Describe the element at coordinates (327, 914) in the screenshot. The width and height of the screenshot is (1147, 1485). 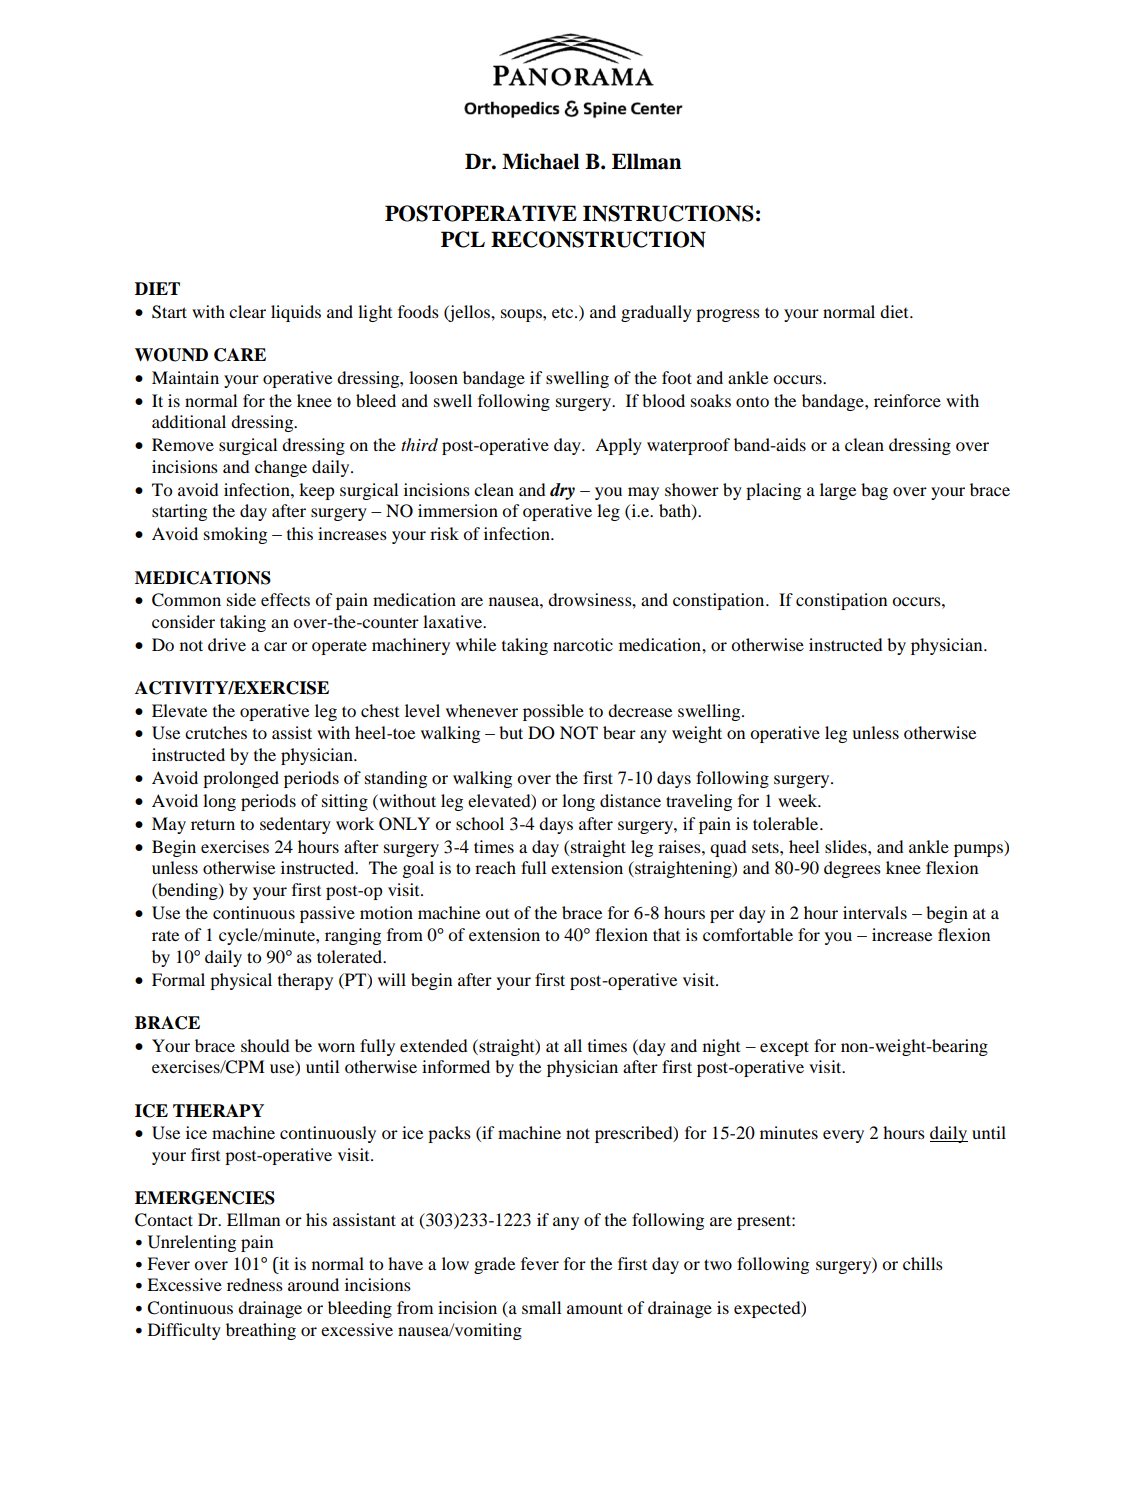
I see `passive` at that location.
